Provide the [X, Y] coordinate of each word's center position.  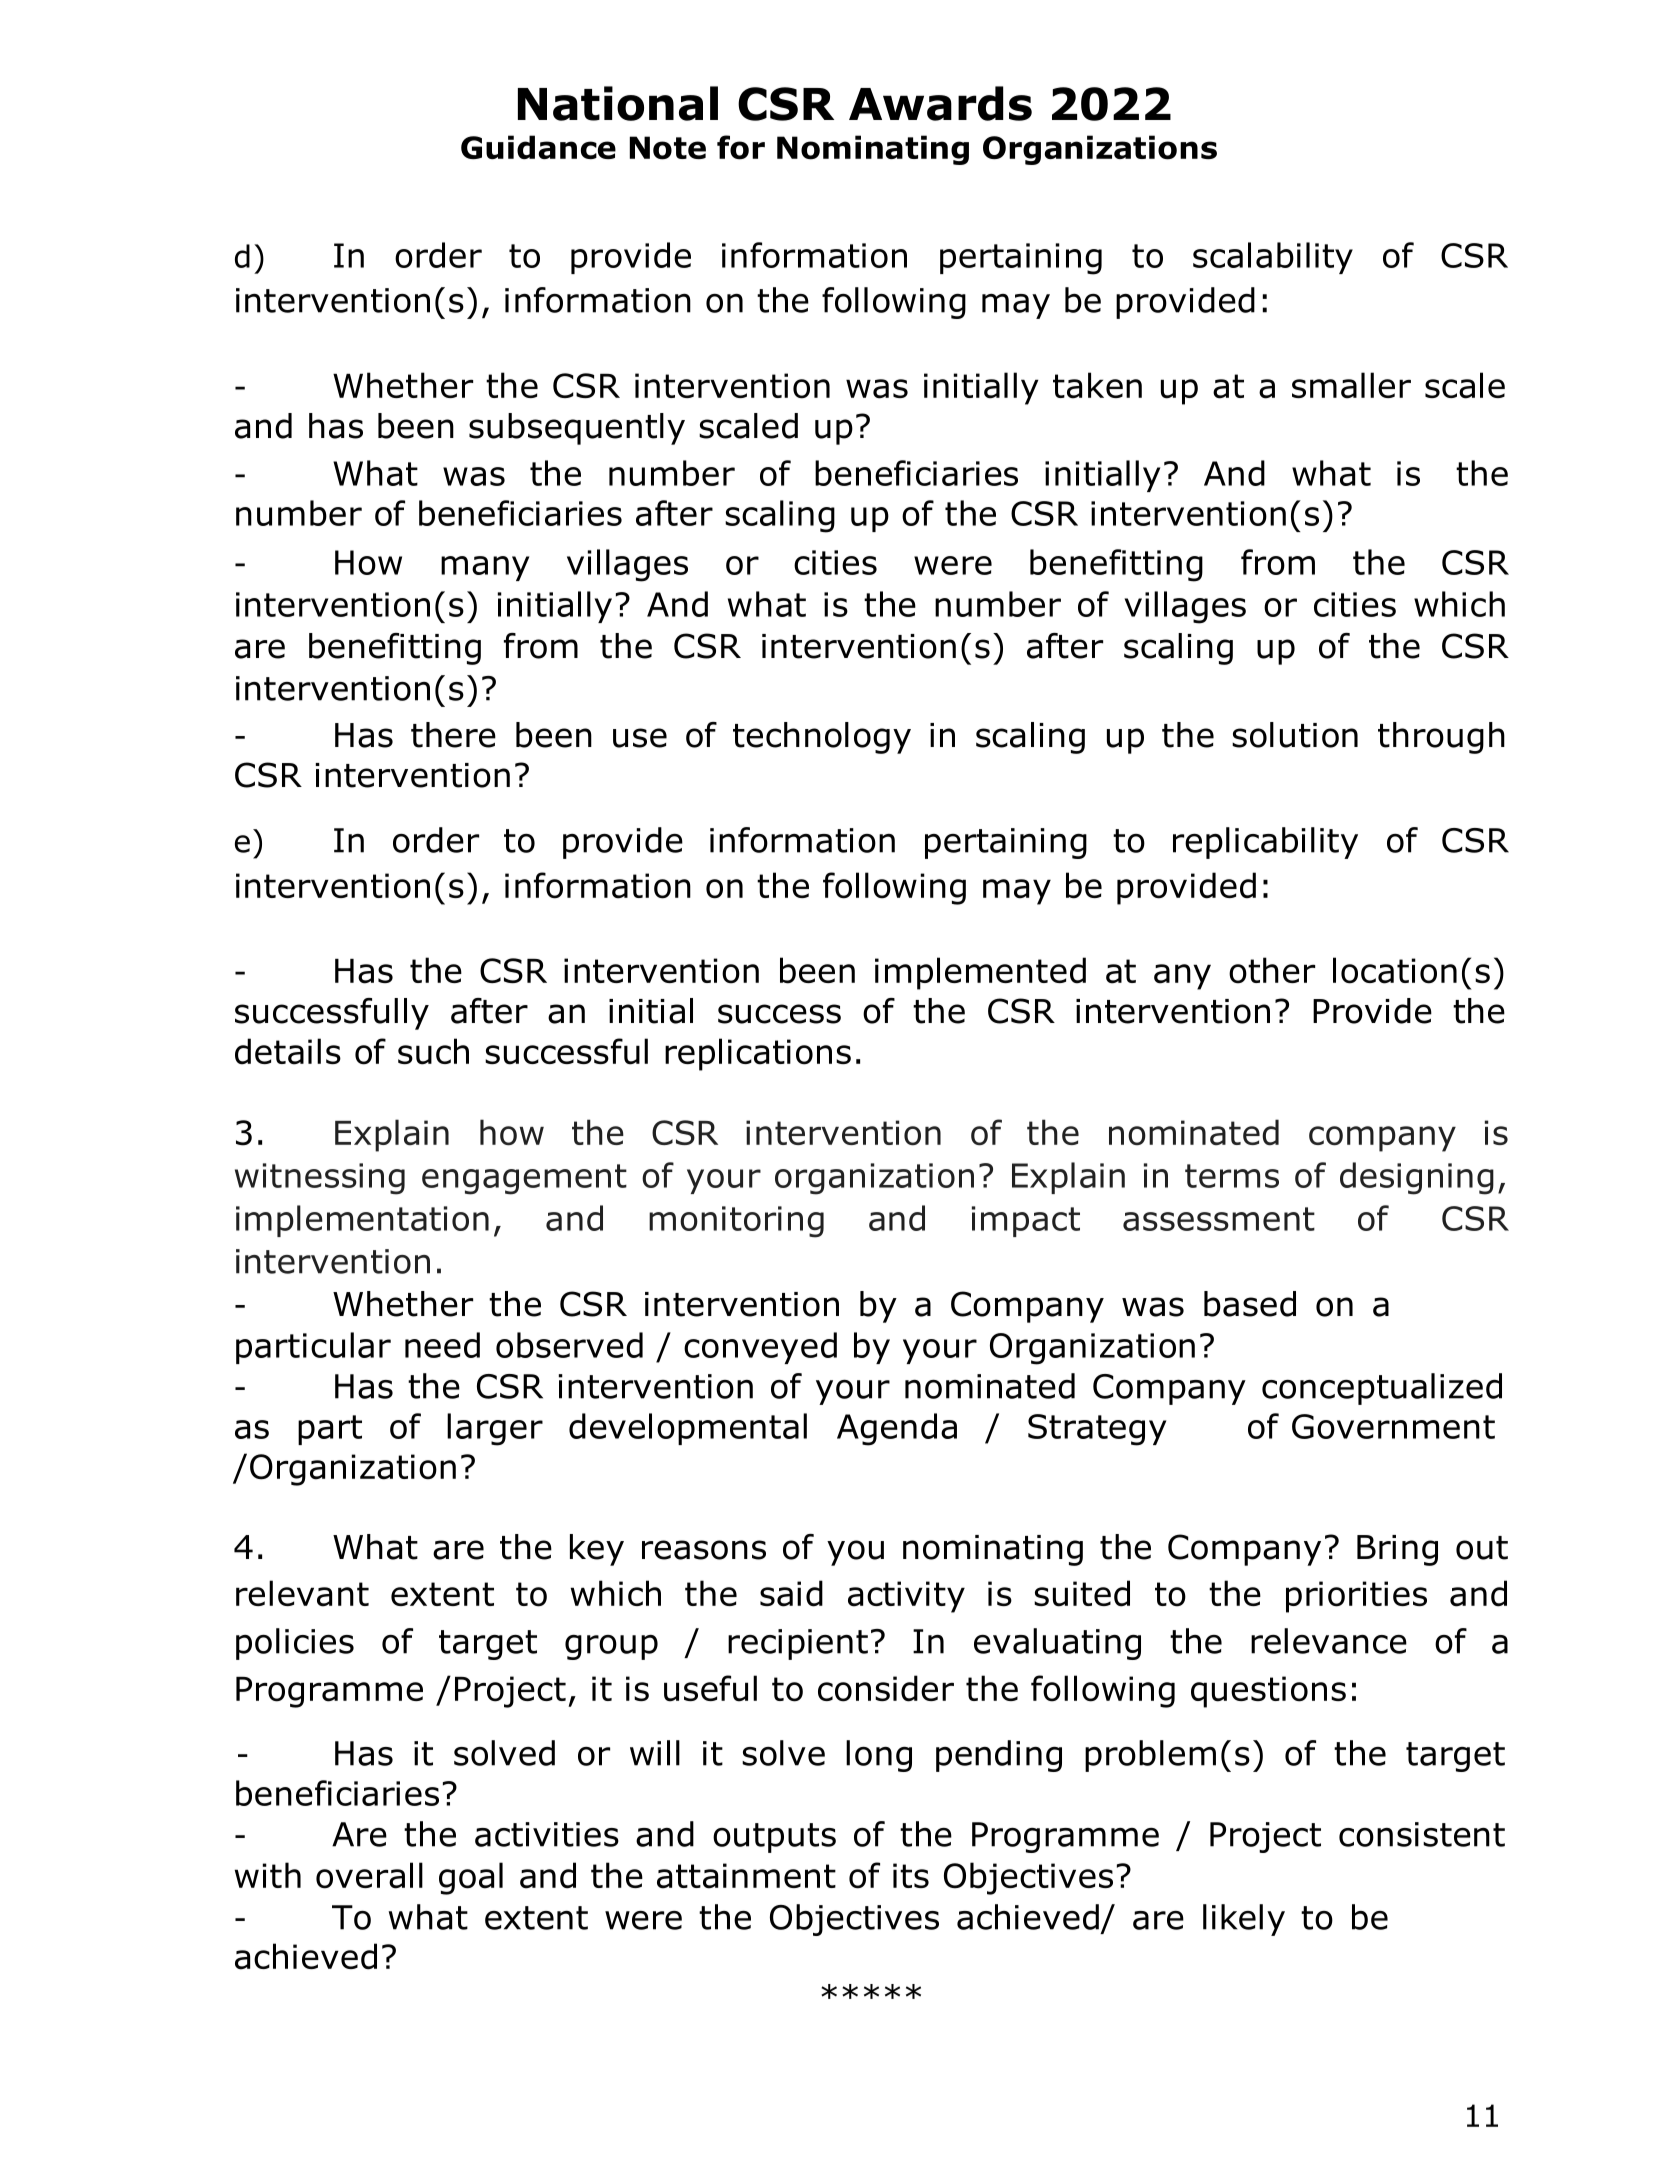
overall [369, 1875]
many [485, 568]
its [911, 1875]
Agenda [897, 1429]
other [1272, 970]
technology [822, 738]
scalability [1273, 258]
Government [1393, 1426]
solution [1295, 735]
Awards [940, 103]
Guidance [538, 147]
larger [495, 1429]
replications [758, 1054]
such [433, 1051]
